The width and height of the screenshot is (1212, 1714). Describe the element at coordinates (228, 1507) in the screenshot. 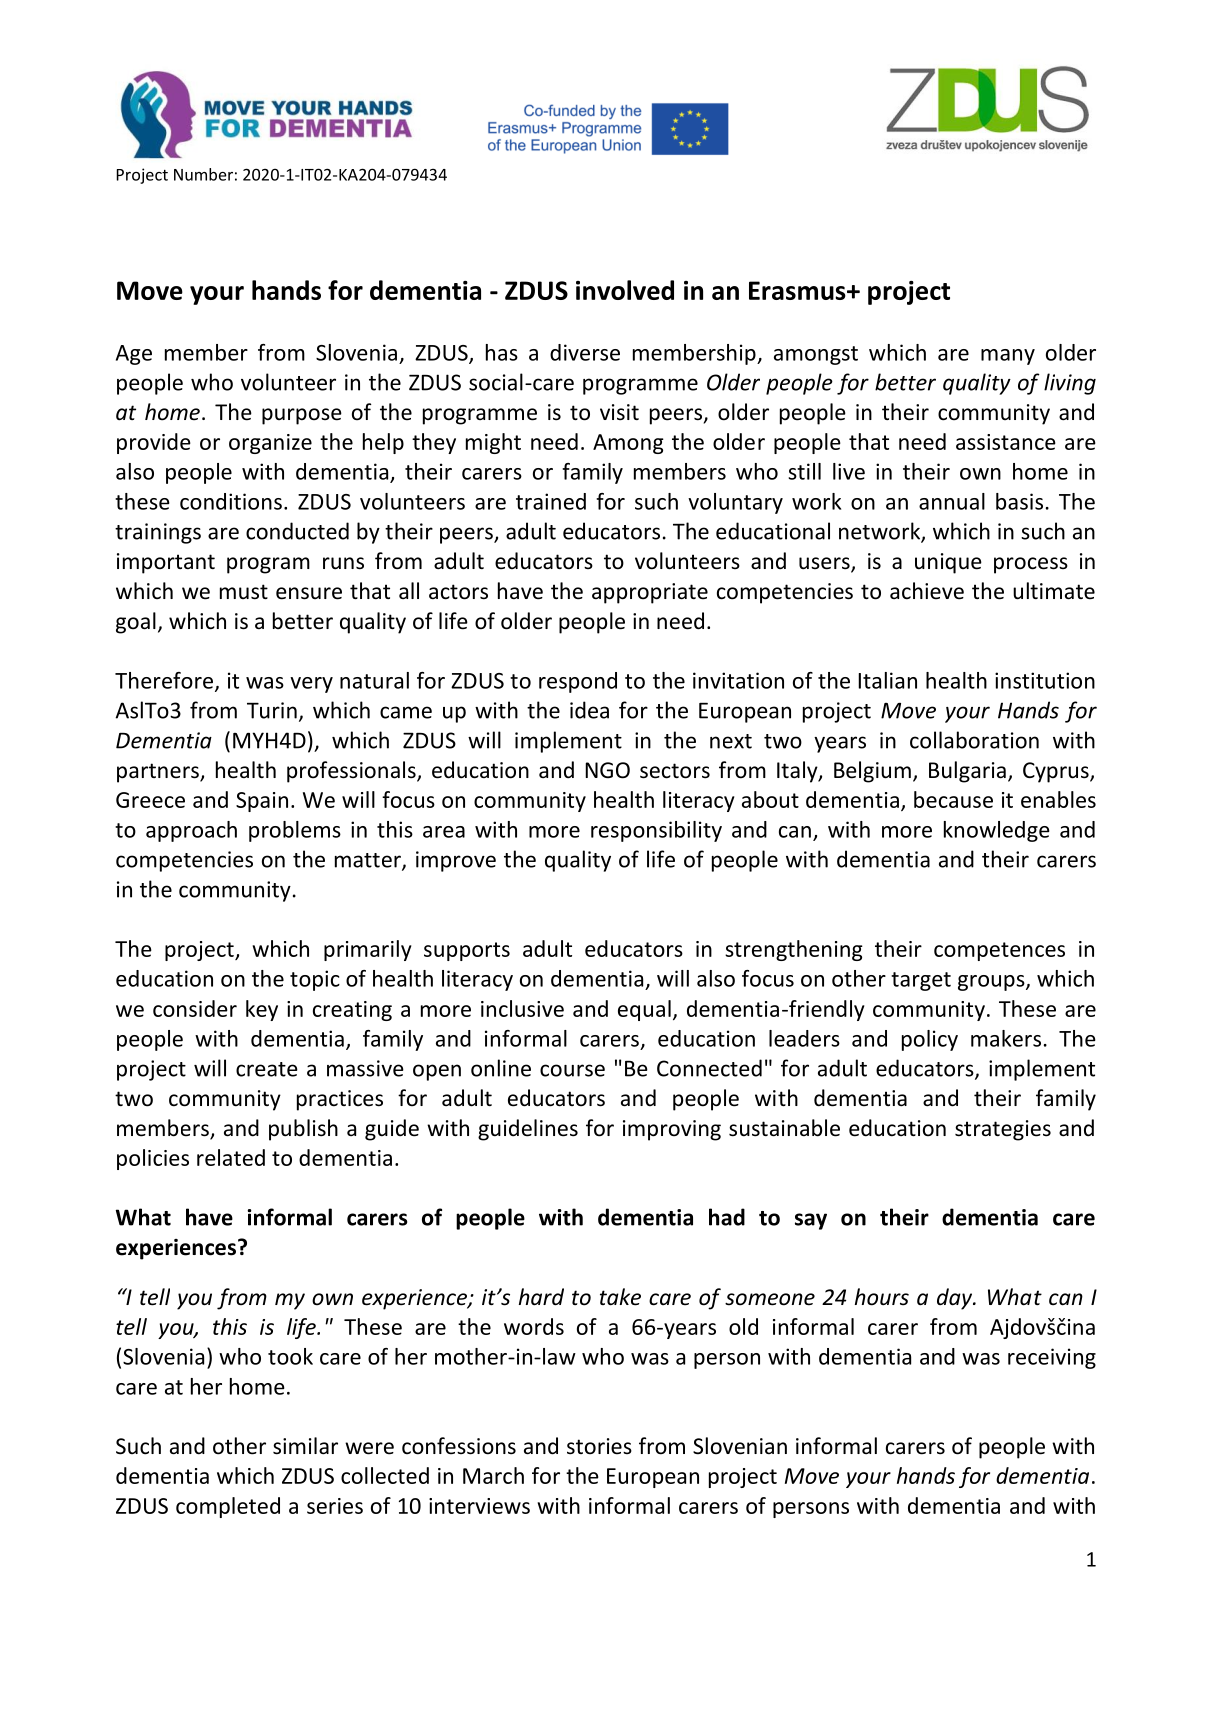

I see `completed` at that location.
